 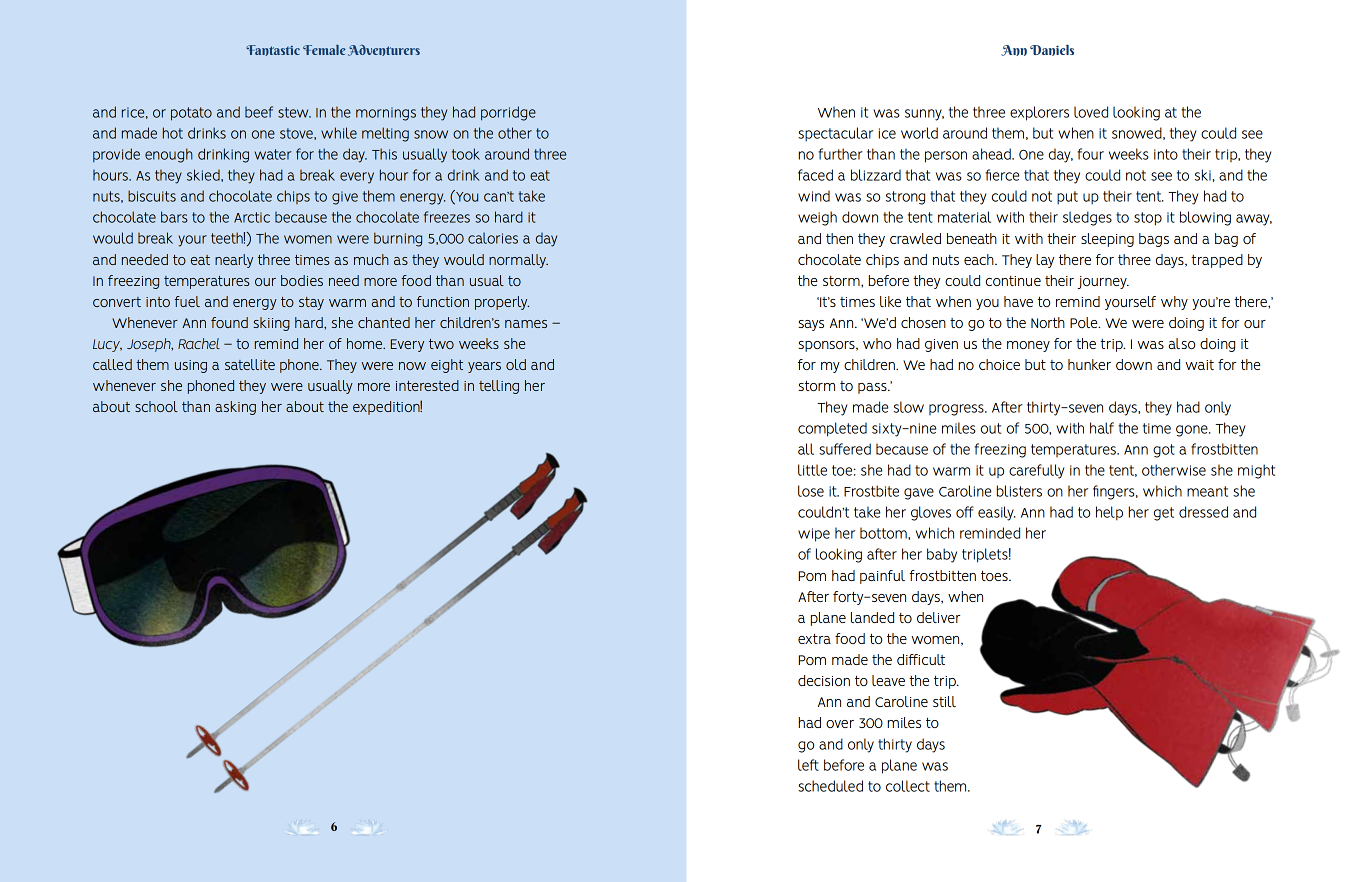 What do you see at coordinates (995, 576) in the screenshot?
I see `toes` at bounding box center [995, 576].
